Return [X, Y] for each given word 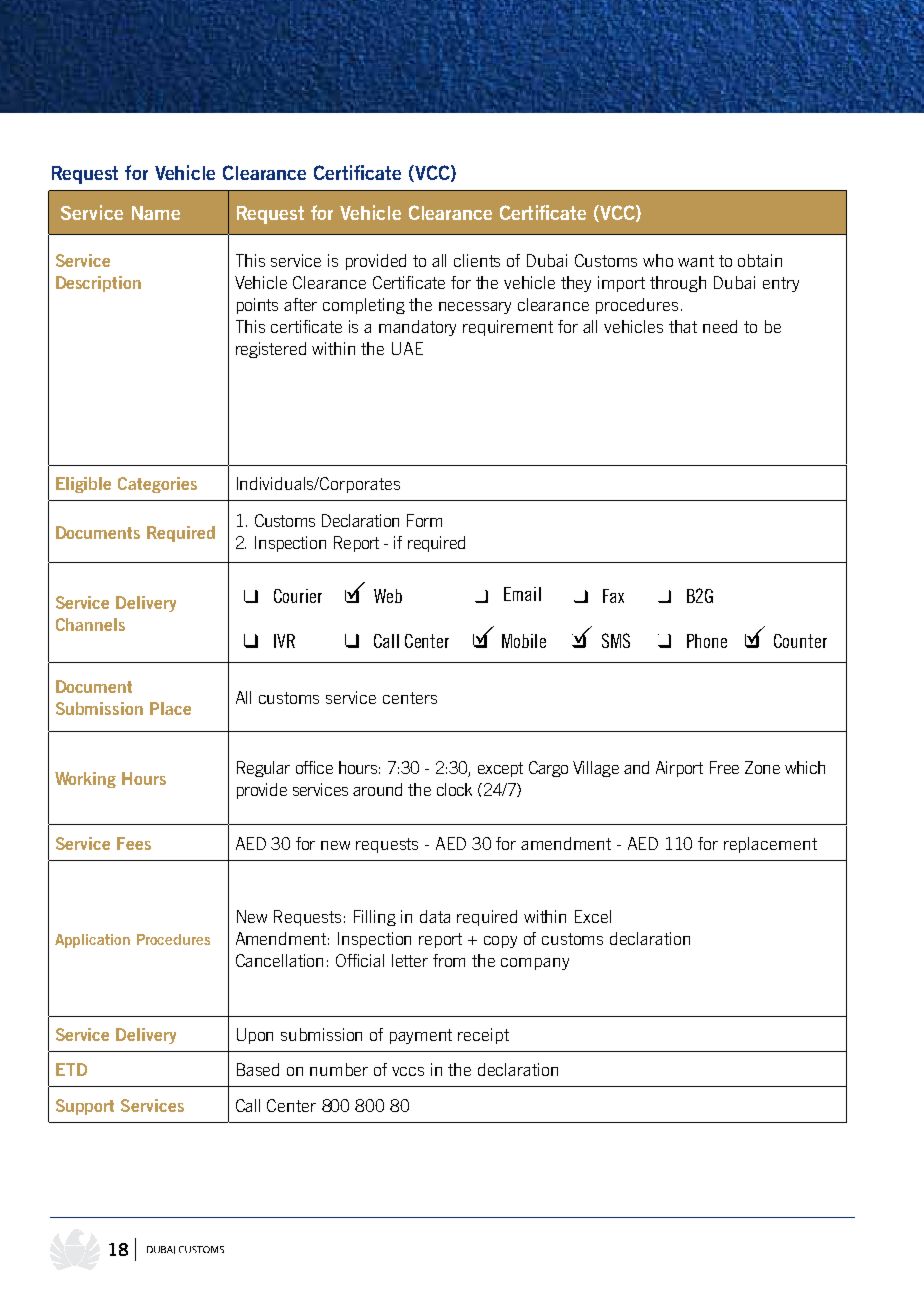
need [720, 326]
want [696, 261]
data [435, 916]
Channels [90, 624]
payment [421, 1036]
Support [85, 1107]
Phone [707, 641]
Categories [157, 485]
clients [477, 260]
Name [156, 213]
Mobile [524, 641]
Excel [593, 916]
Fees [134, 843]
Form [424, 520]
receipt [483, 1036]
